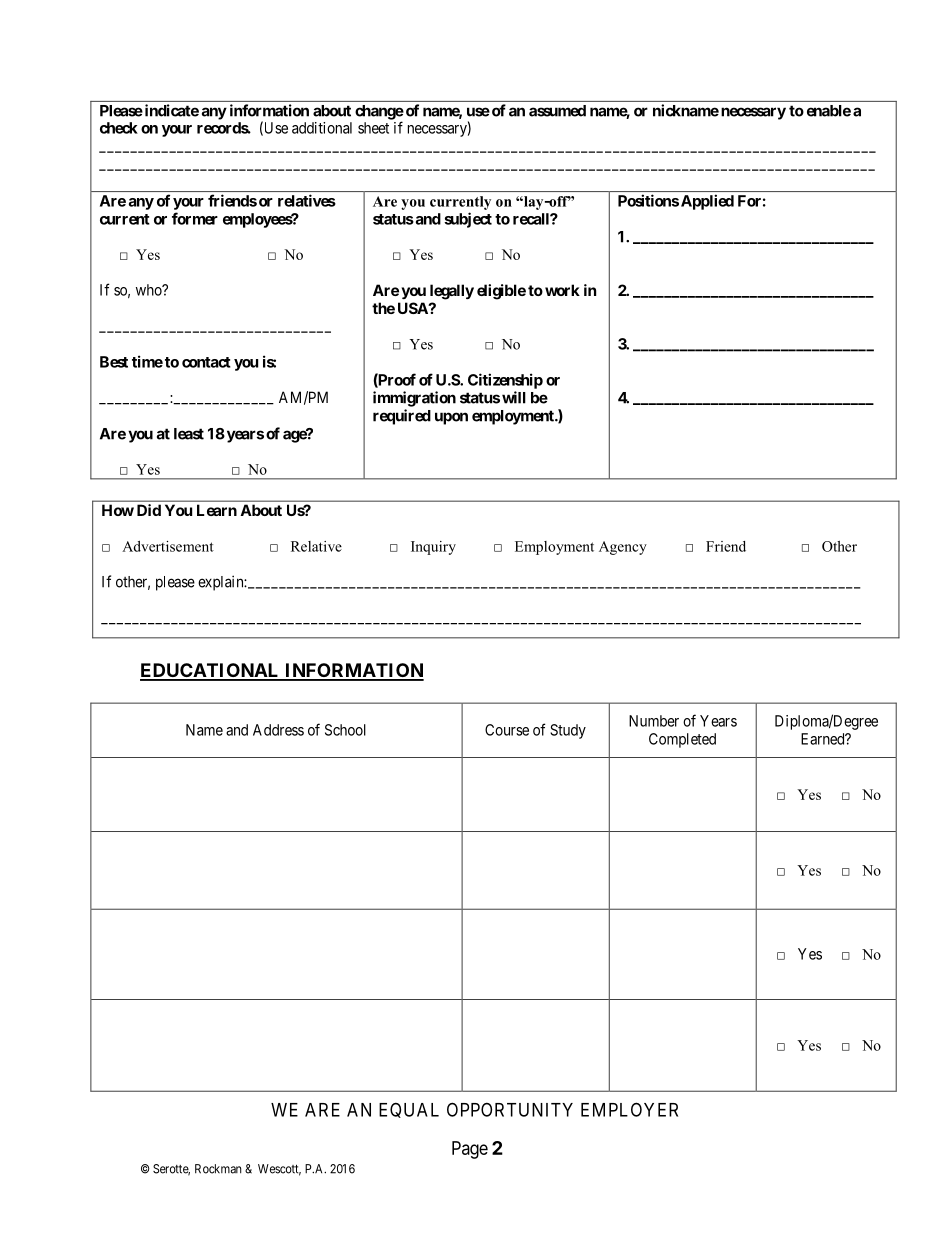 The image size is (952, 1233). Describe the element at coordinates (119, 128) in the document. I see `check` at that location.
